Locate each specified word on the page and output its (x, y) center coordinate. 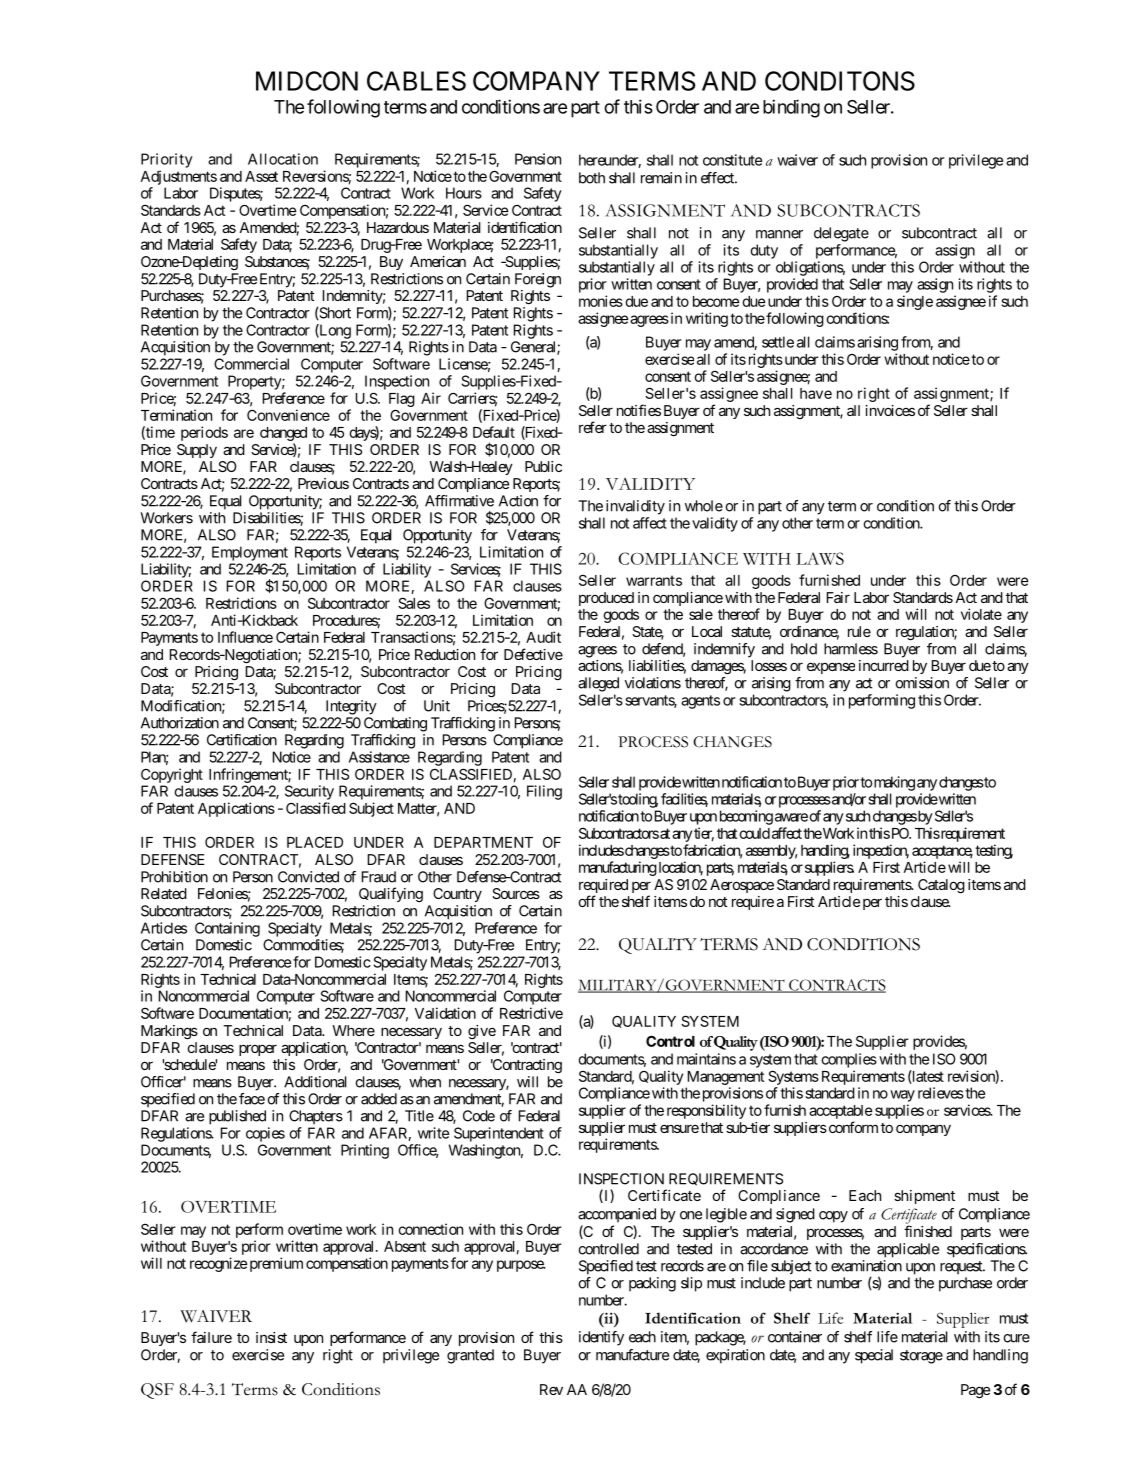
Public (543, 466)
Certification (242, 740)
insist (271, 1337)
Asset (261, 176)
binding (791, 108)
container (795, 1337)
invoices (890, 410)
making (894, 783)
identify (601, 1338)
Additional (315, 1082)
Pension (538, 159)
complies (849, 1060)
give (482, 1032)
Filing (544, 792)
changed (283, 434)
